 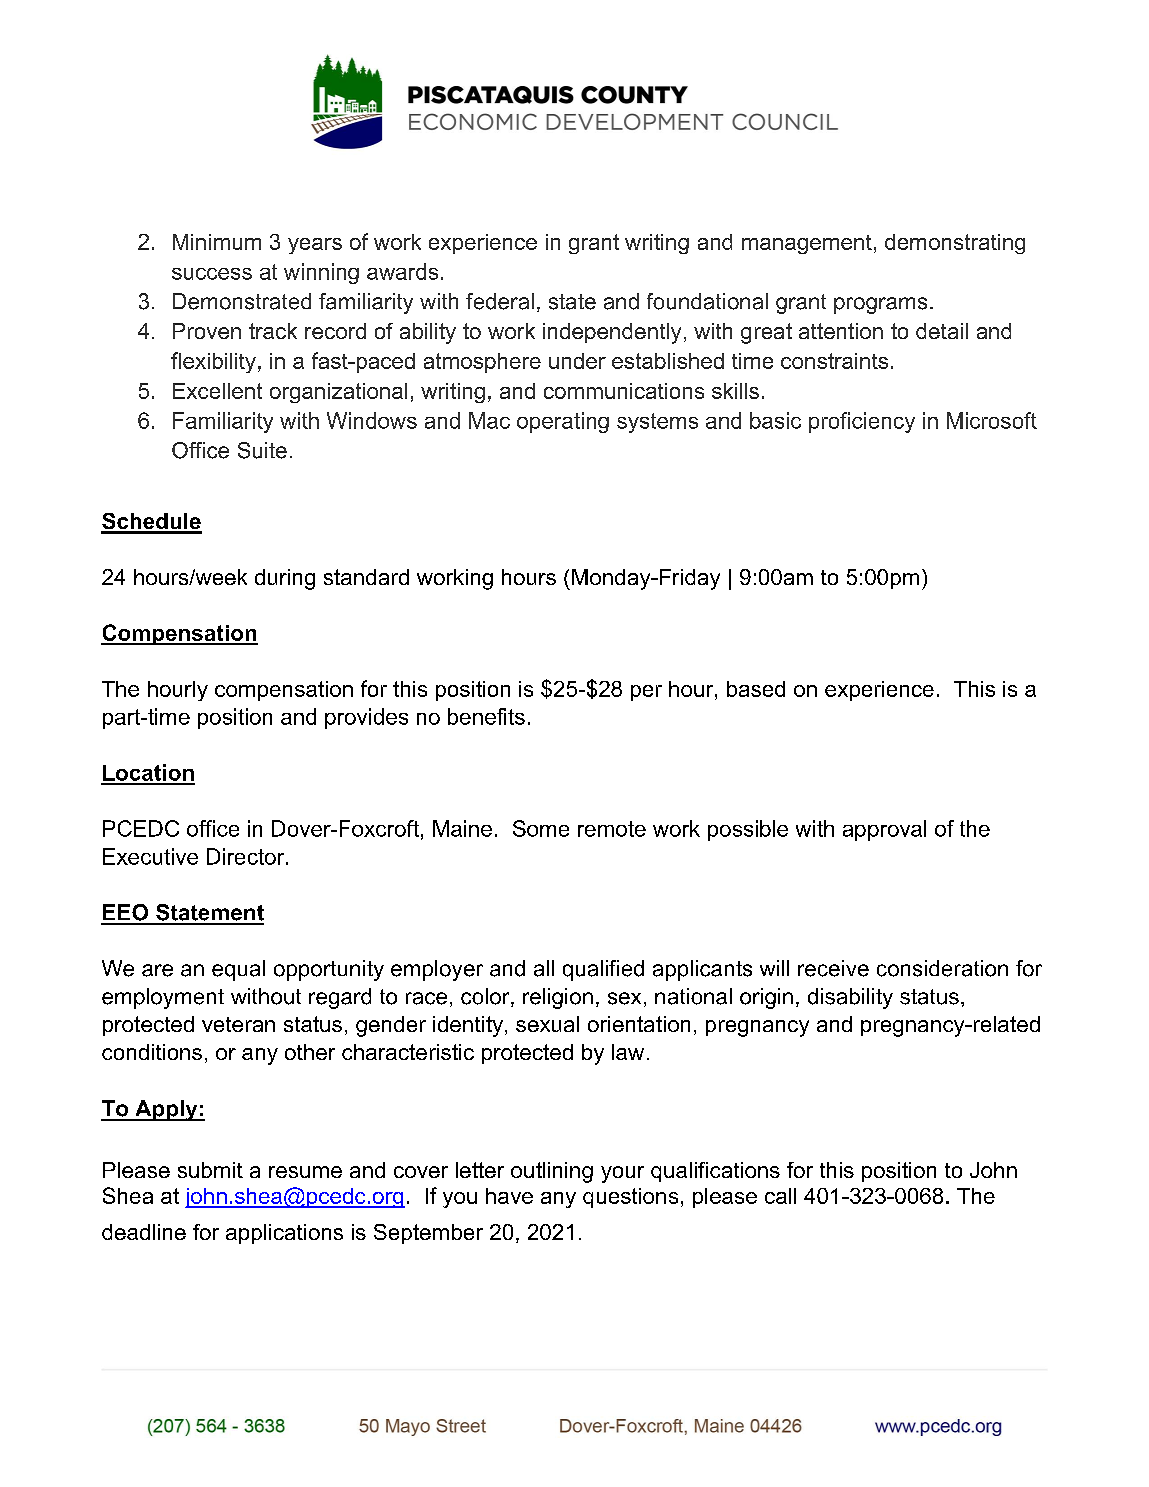 What do you see at coordinates (780, 1196) in the image?
I see `call` at bounding box center [780, 1196].
